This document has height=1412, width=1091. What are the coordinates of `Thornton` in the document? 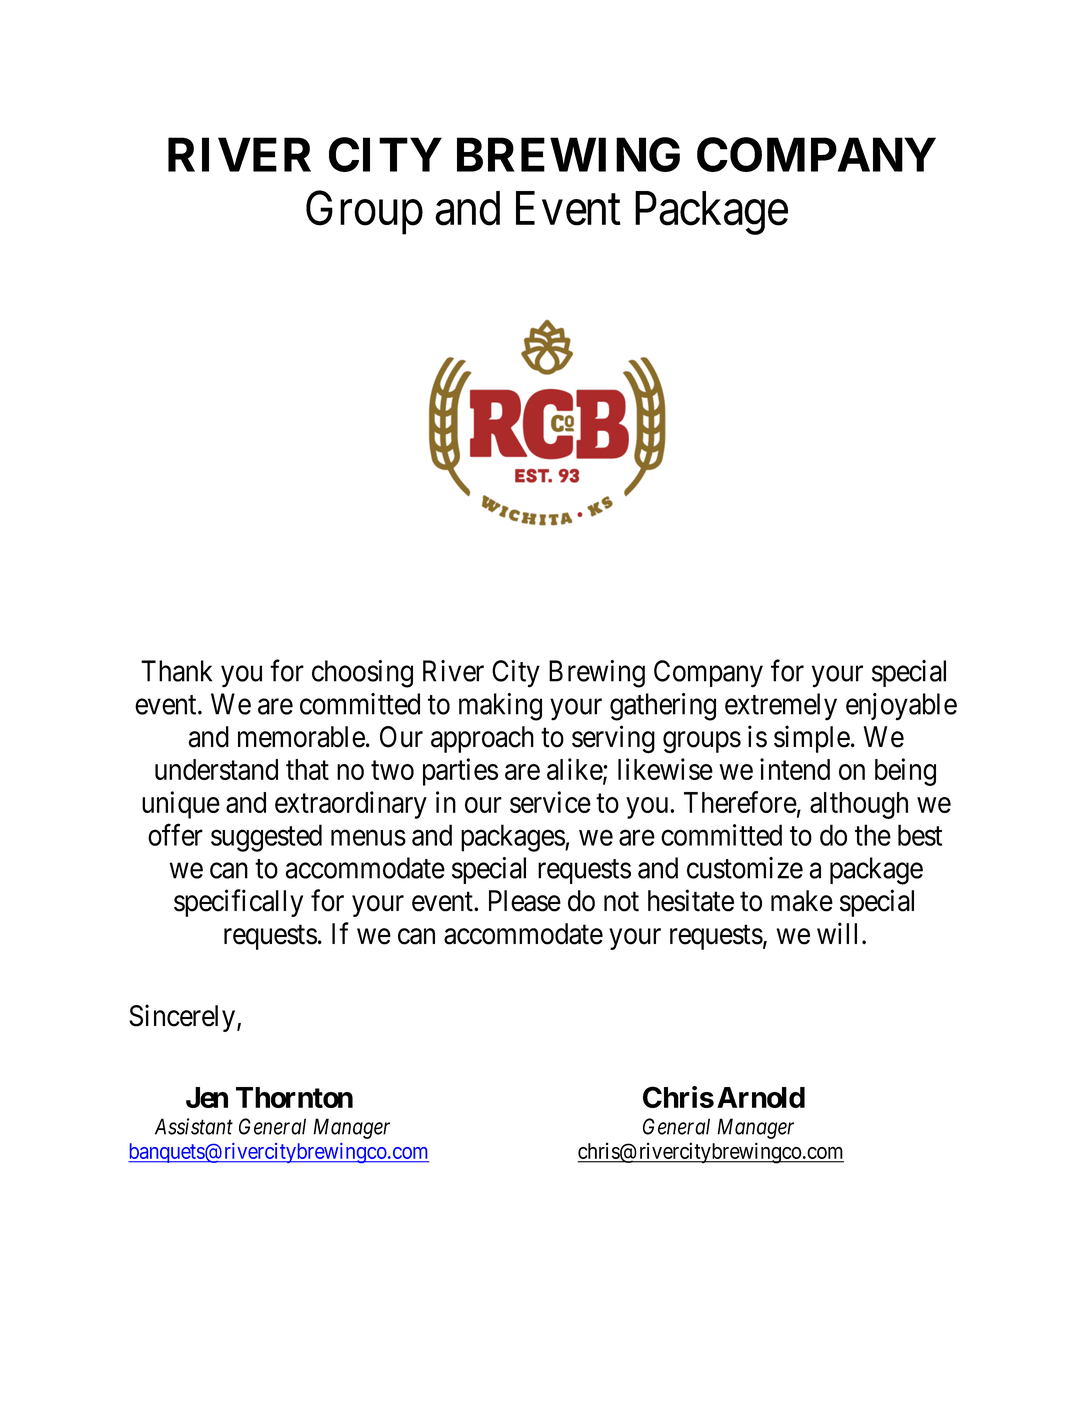 It's located at (294, 1097).
